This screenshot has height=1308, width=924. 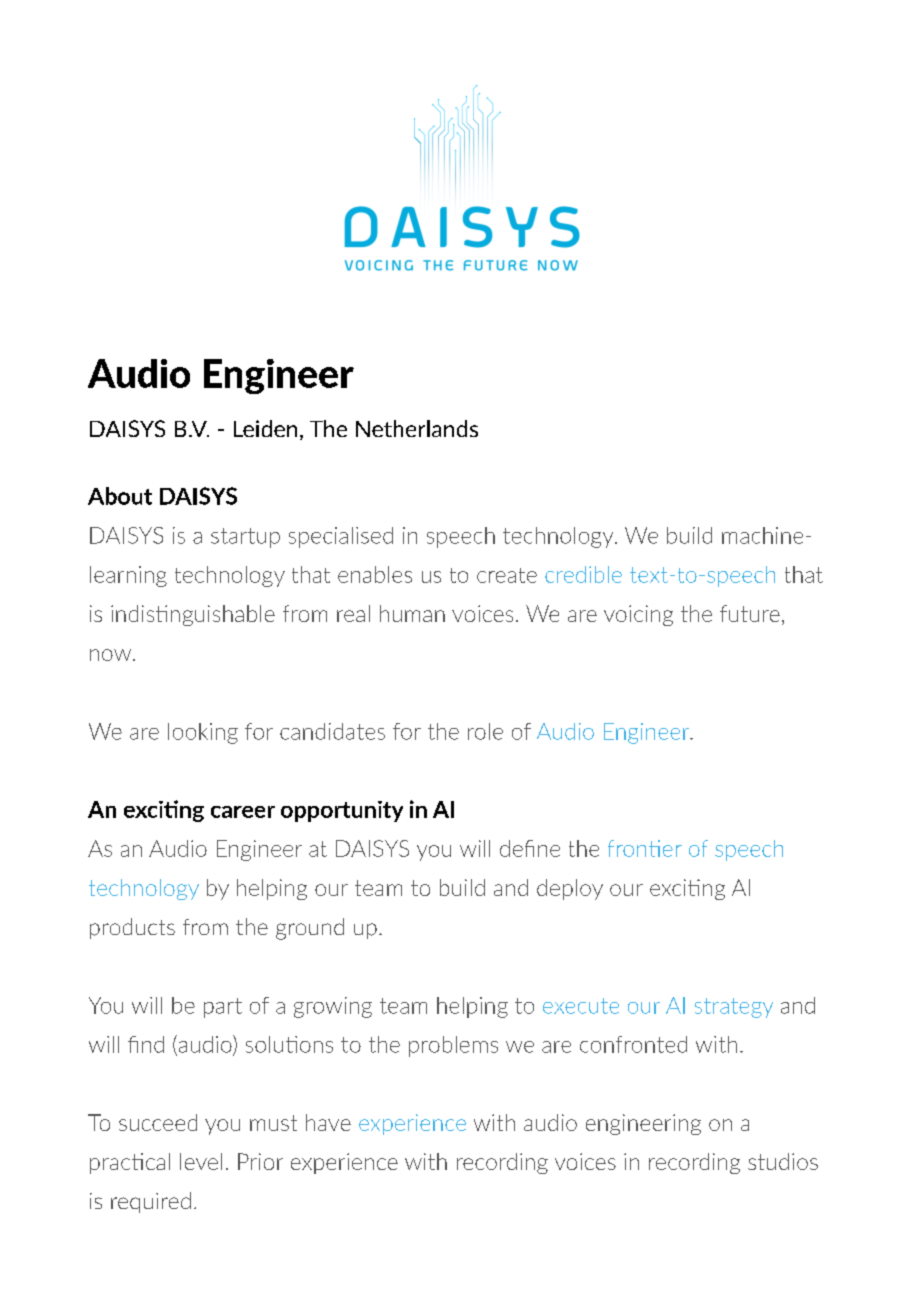 I want to click on future, so click(x=750, y=613).
